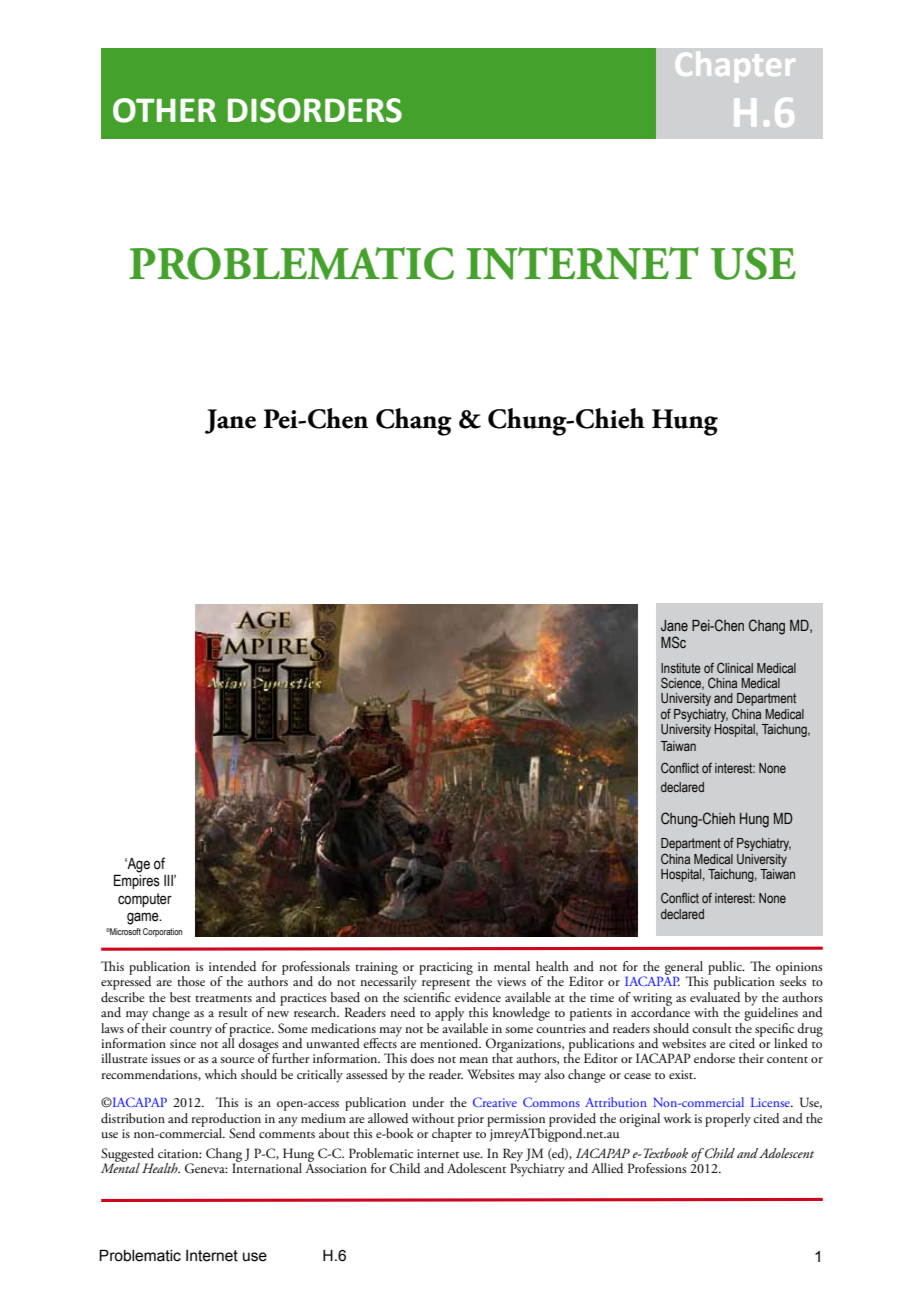 Image resolution: width=924 pixels, height=1308 pixels. What do you see at coordinates (226, 1121) in the page?
I see `reproduction` at bounding box center [226, 1121].
